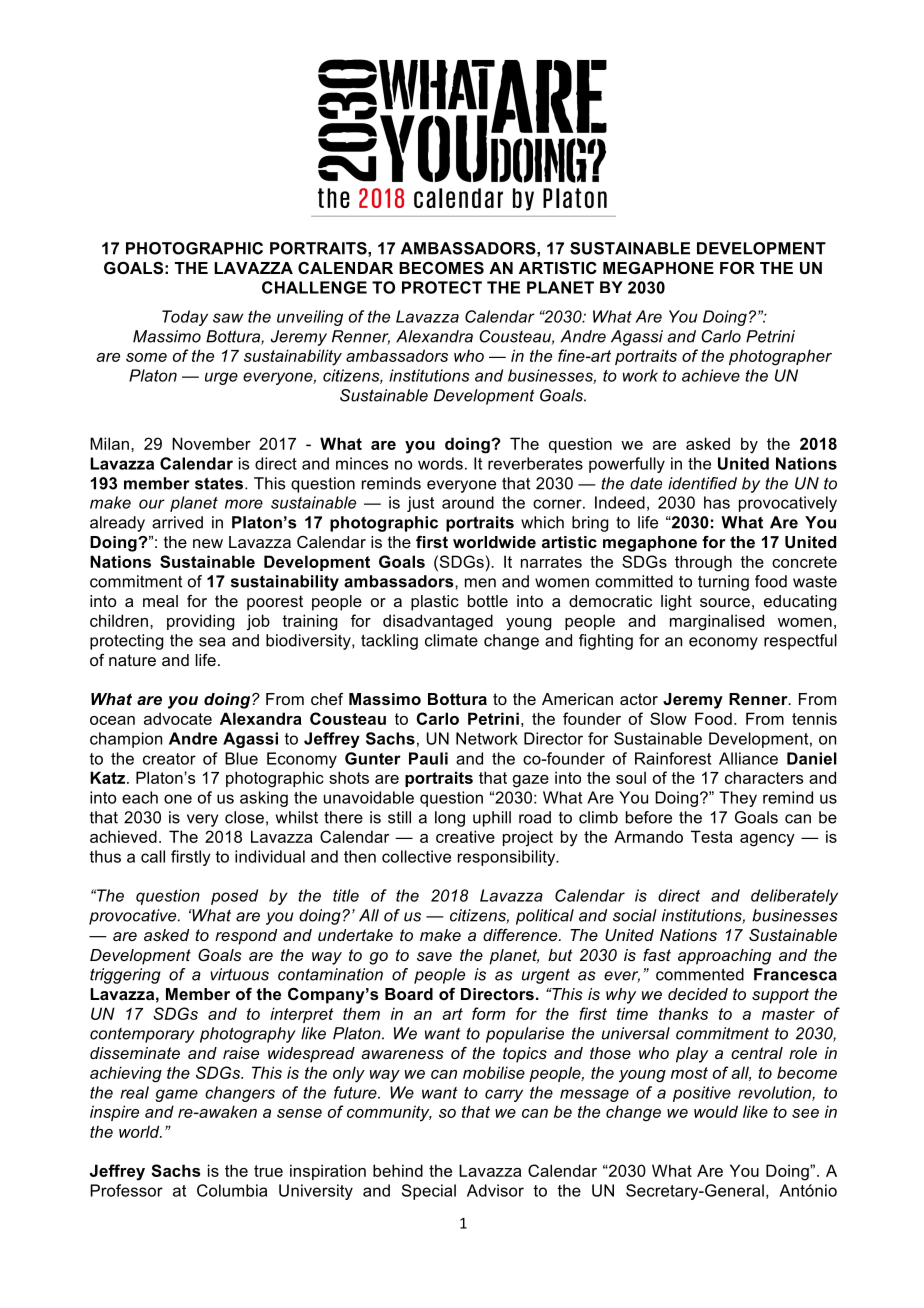 The height and width of the image is (1308, 924). I want to click on photographer, so click(780, 357).
